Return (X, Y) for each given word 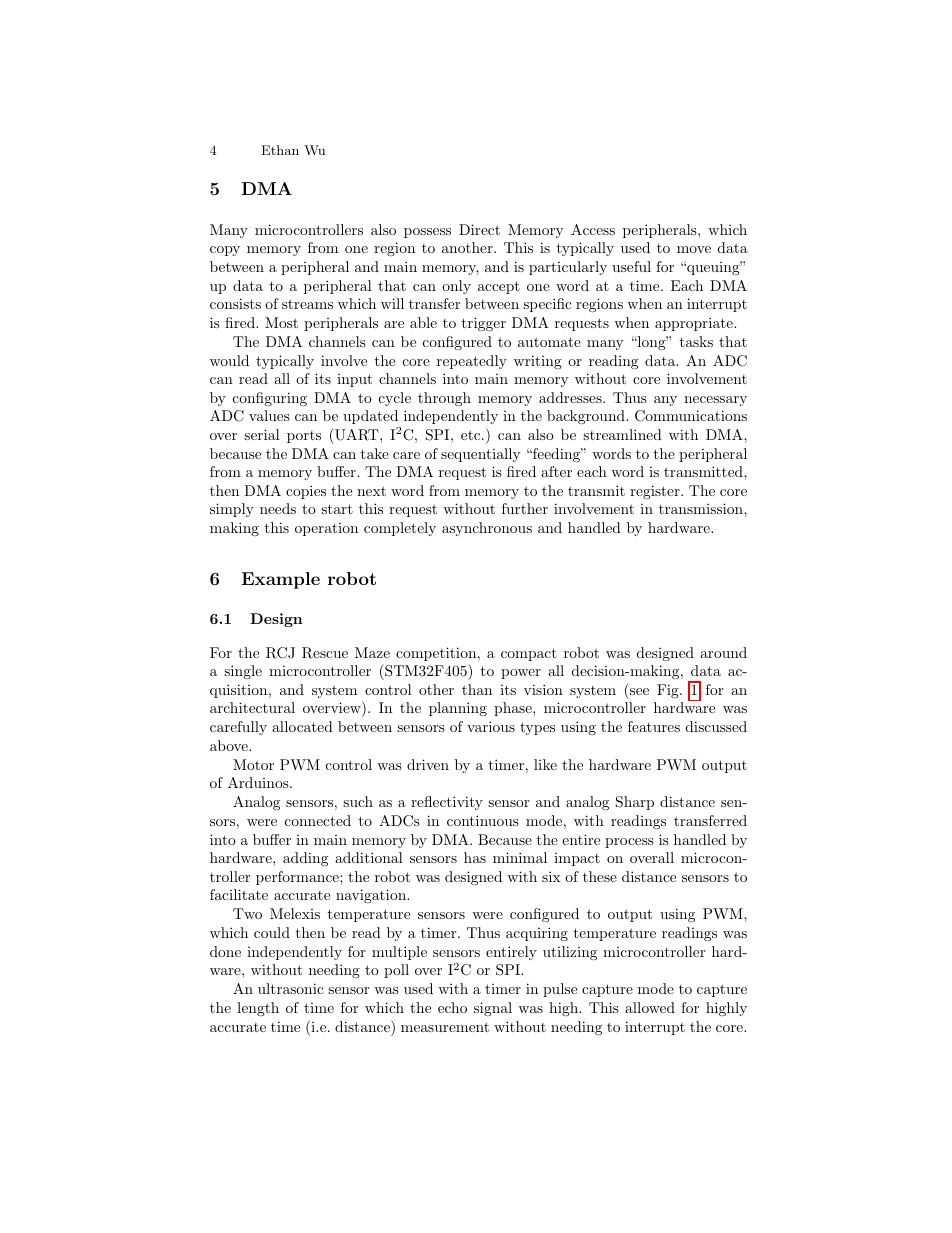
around (723, 652)
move (694, 249)
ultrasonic (291, 988)
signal (493, 1009)
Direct (479, 229)
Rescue (325, 653)
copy (225, 251)
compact (529, 654)
